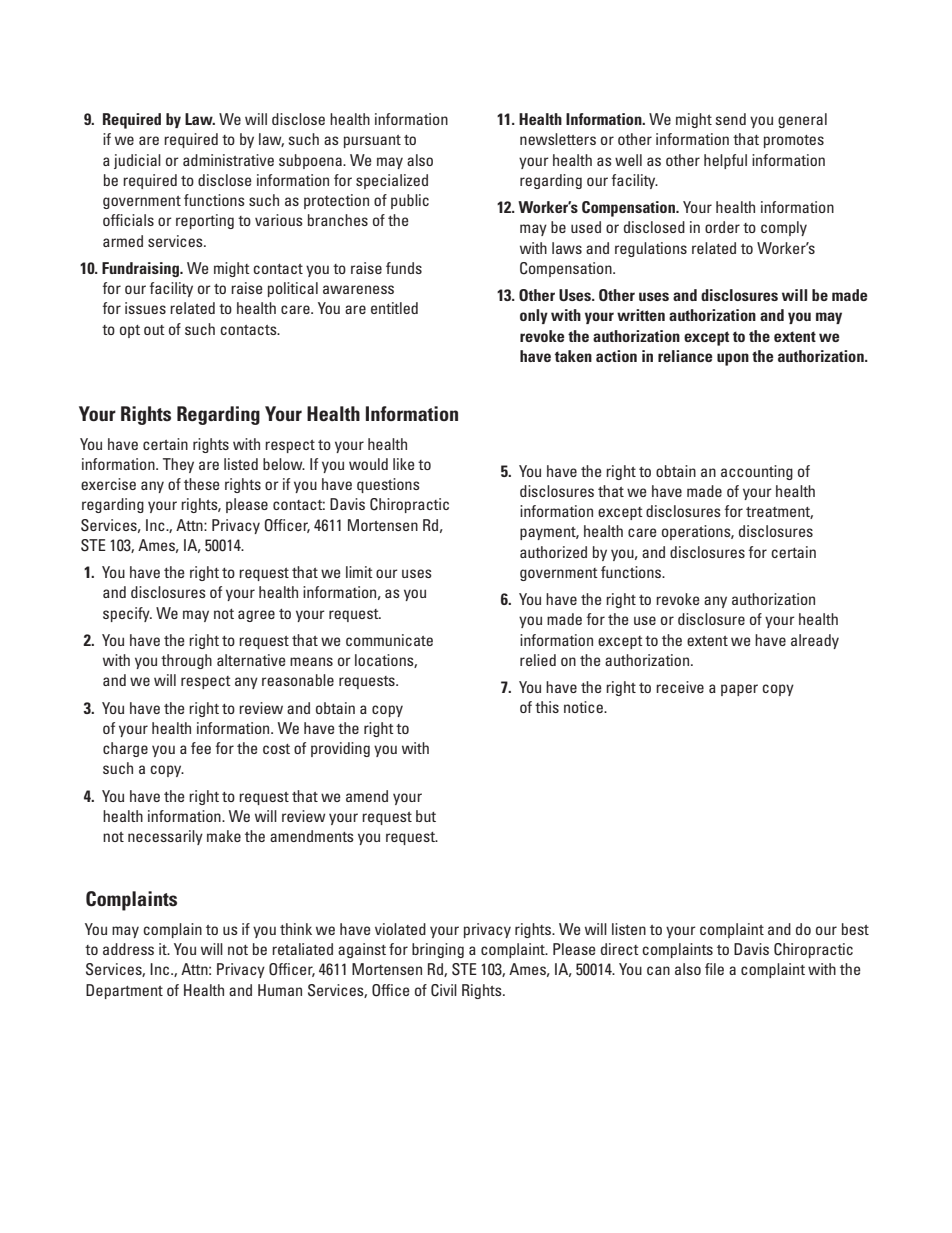  What do you see at coordinates (404, 464) in the document?
I see `like` at bounding box center [404, 464].
